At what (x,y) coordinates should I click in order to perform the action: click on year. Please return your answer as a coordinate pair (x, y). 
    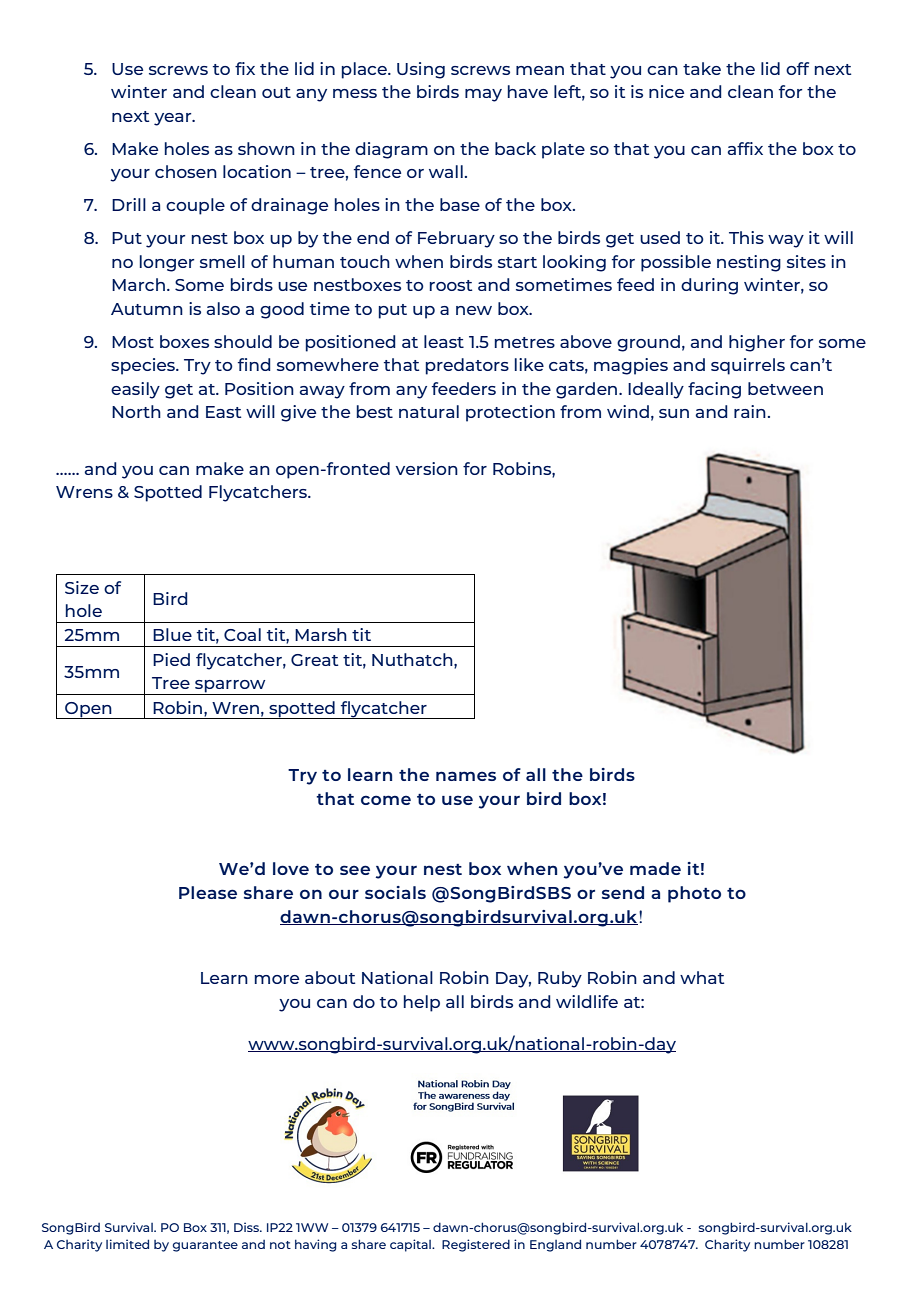
    Looking at the image, I should click on (174, 119).
